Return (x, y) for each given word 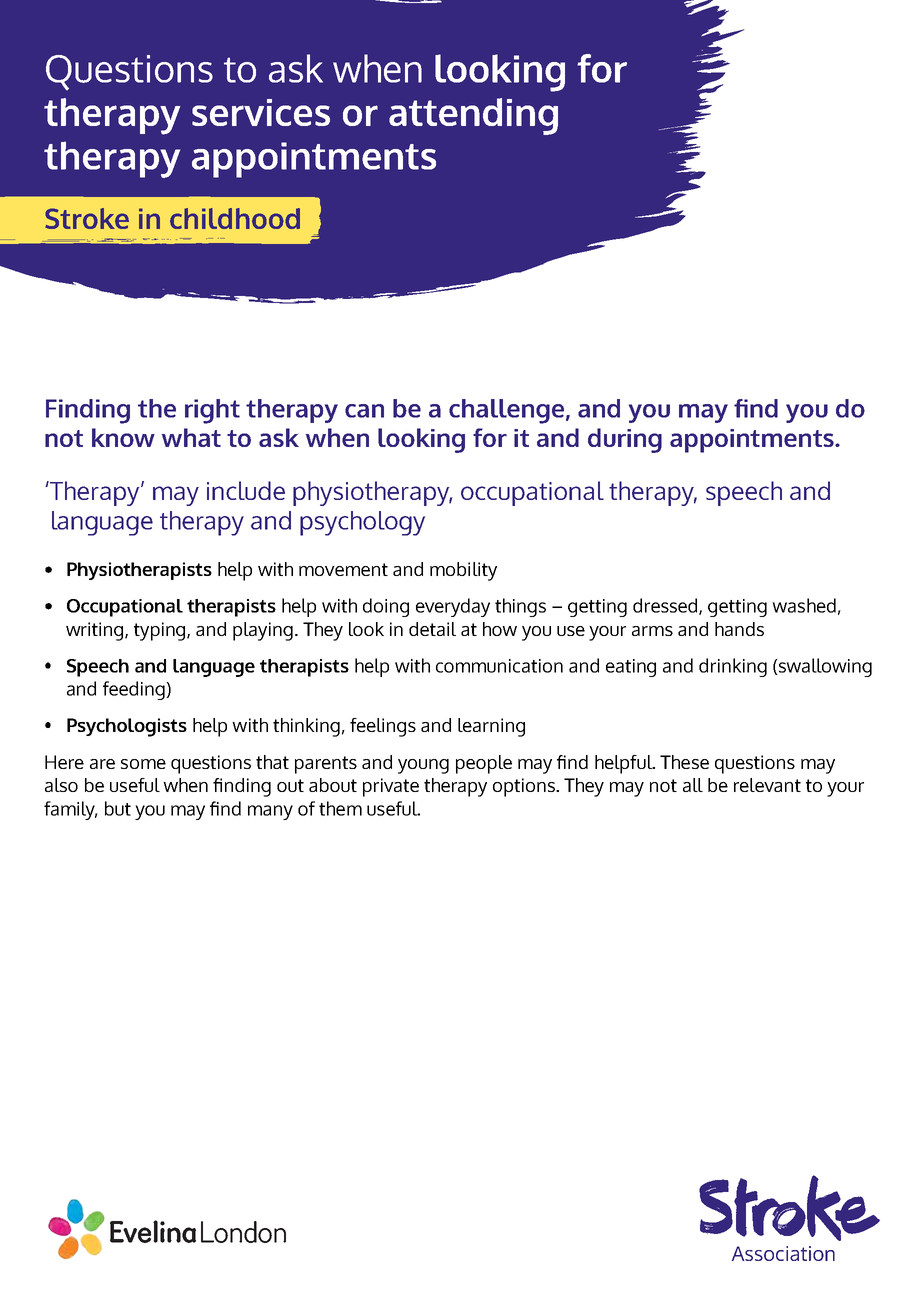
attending (473, 116)
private (391, 787)
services (261, 112)
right (212, 411)
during (625, 440)
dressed (666, 606)
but (118, 808)
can (364, 411)
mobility (463, 571)
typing (161, 631)
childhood (235, 218)
